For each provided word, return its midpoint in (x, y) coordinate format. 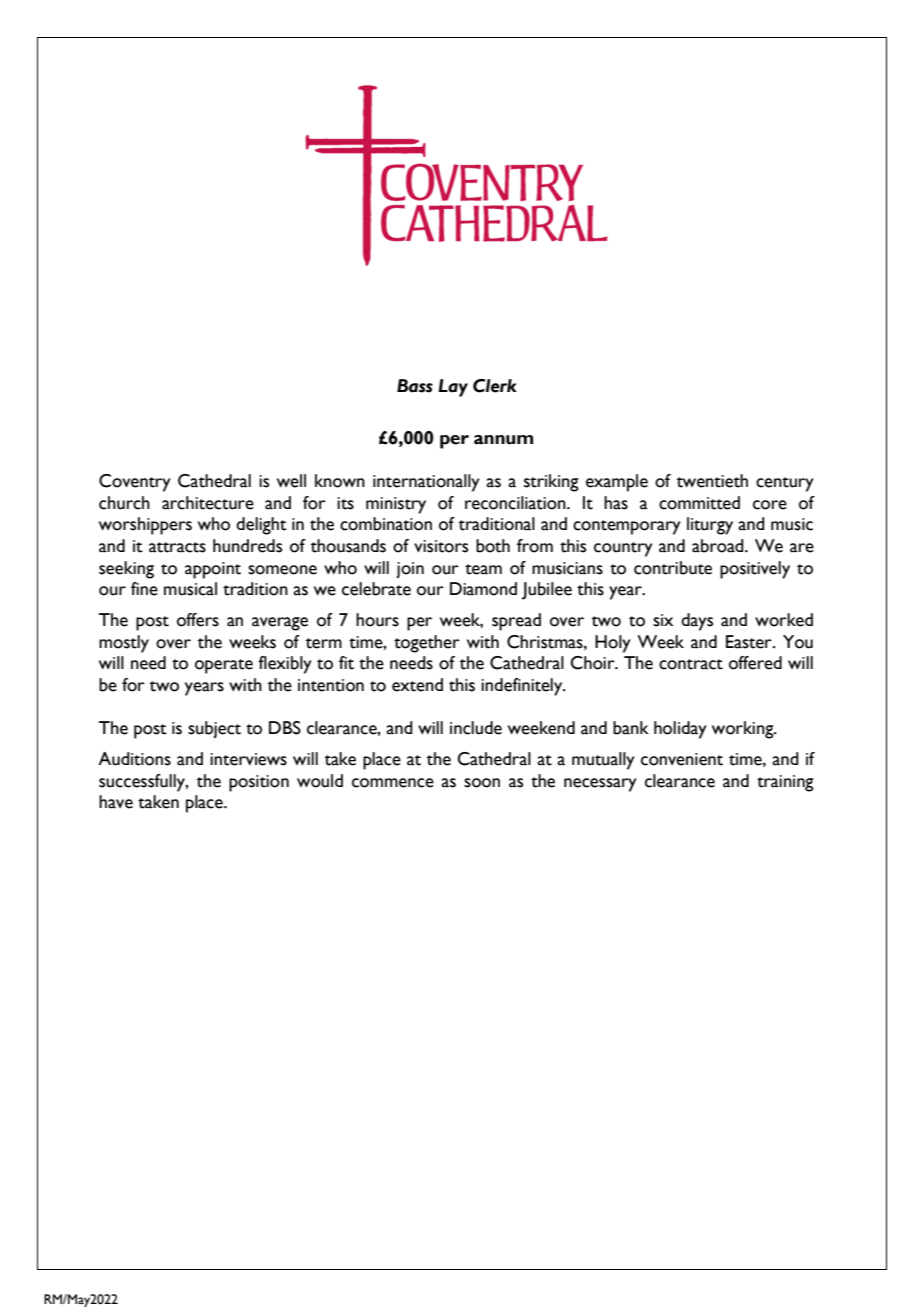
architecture (208, 503)
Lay (453, 388)
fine (144, 589)
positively (755, 570)
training (785, 783)
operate (224, 666)
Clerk (495, 386)
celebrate (376, 589)
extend (417, 685)
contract (691, 664)
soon (482, 783)
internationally (426, 483)
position (259, 783)
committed (699, 503)
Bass (415, 386)
